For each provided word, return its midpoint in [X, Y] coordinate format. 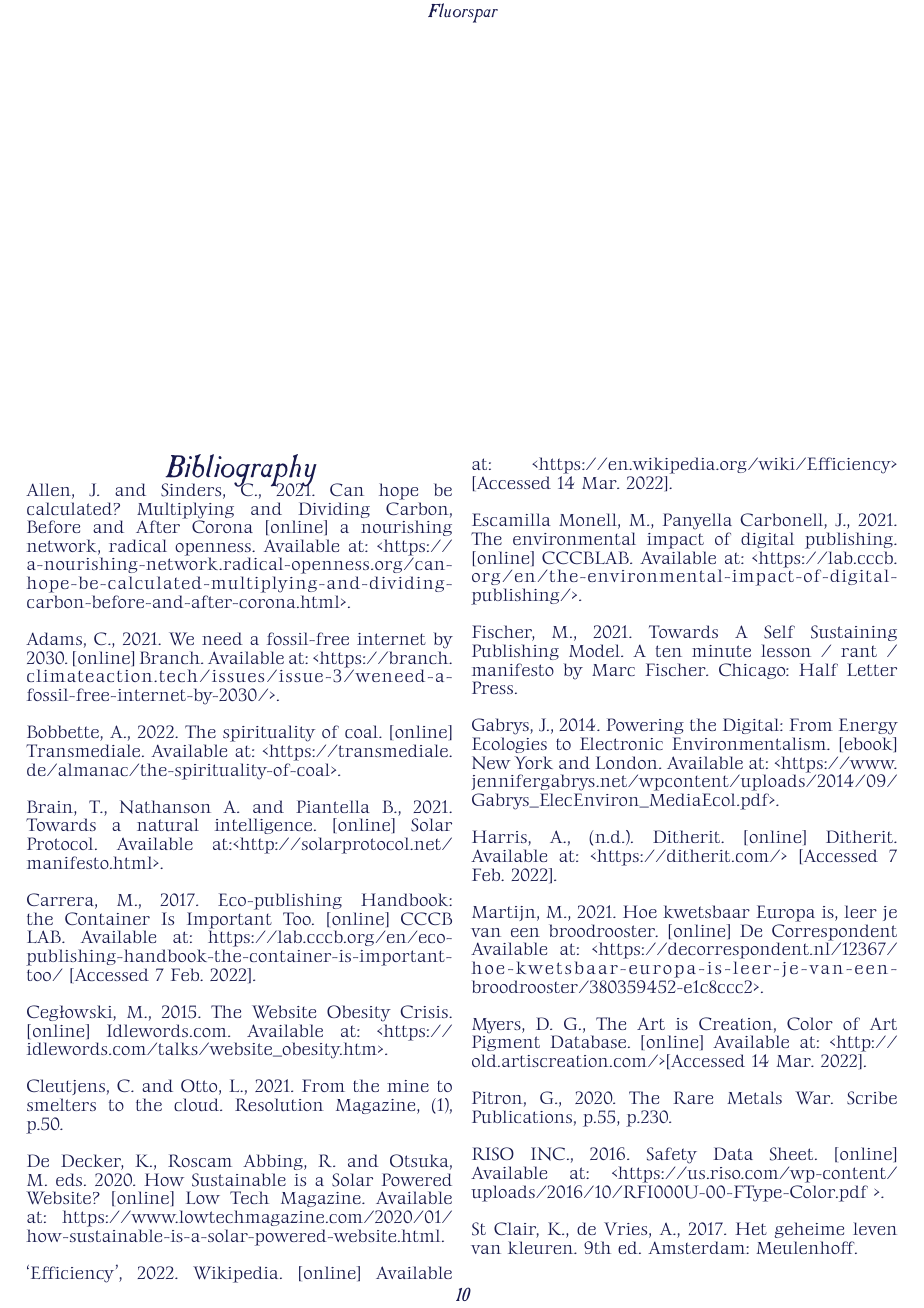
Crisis [425, 1011]
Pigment [506, 1045]
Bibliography [240, 472]
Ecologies [509, 745]
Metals [754, 1097]
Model [596, 651]
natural [168, 824]
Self [779, 632]
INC [549, 1154]
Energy [868, 728]
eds [70, 1179]
